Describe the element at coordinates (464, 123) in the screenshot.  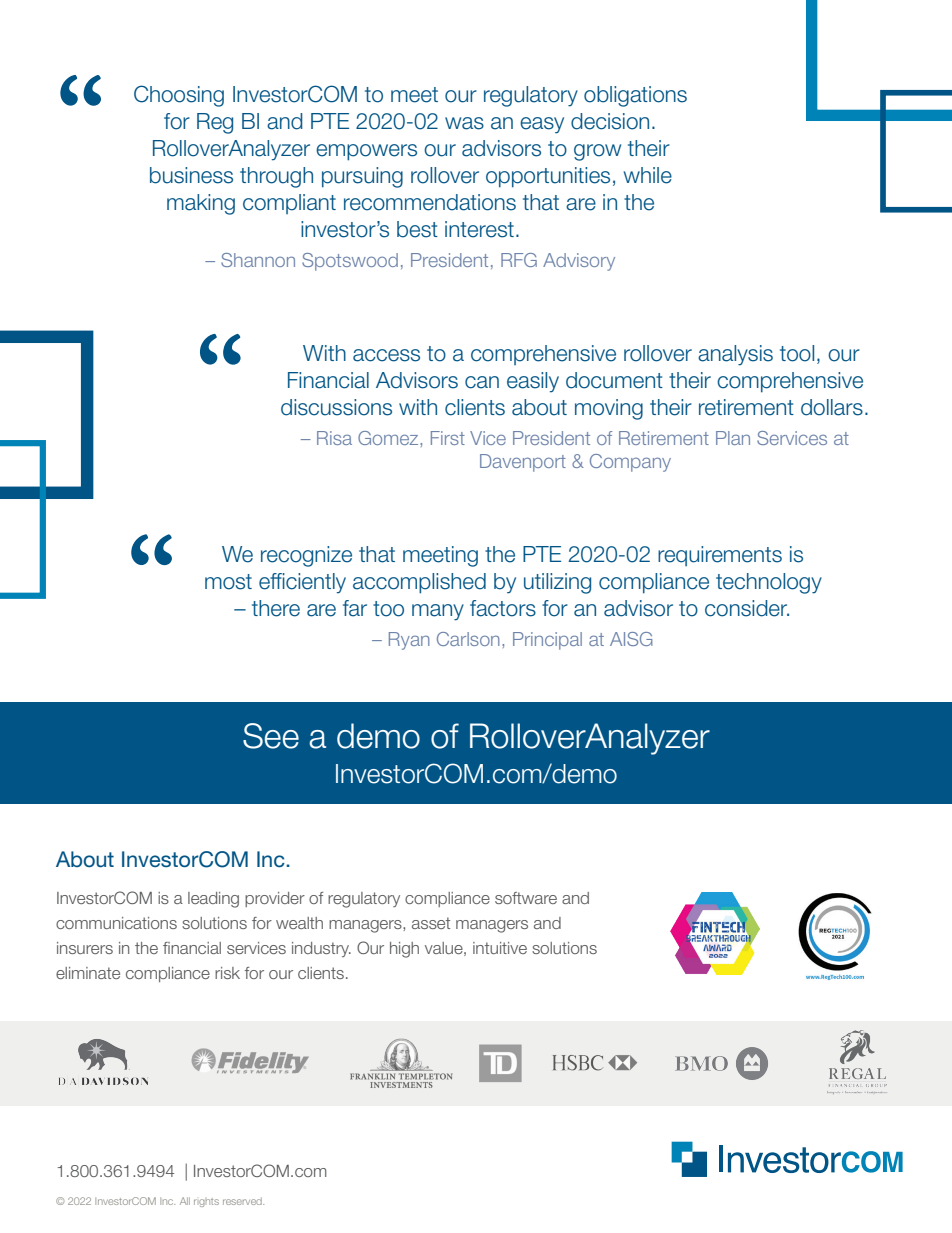
I see `was` at that location.
